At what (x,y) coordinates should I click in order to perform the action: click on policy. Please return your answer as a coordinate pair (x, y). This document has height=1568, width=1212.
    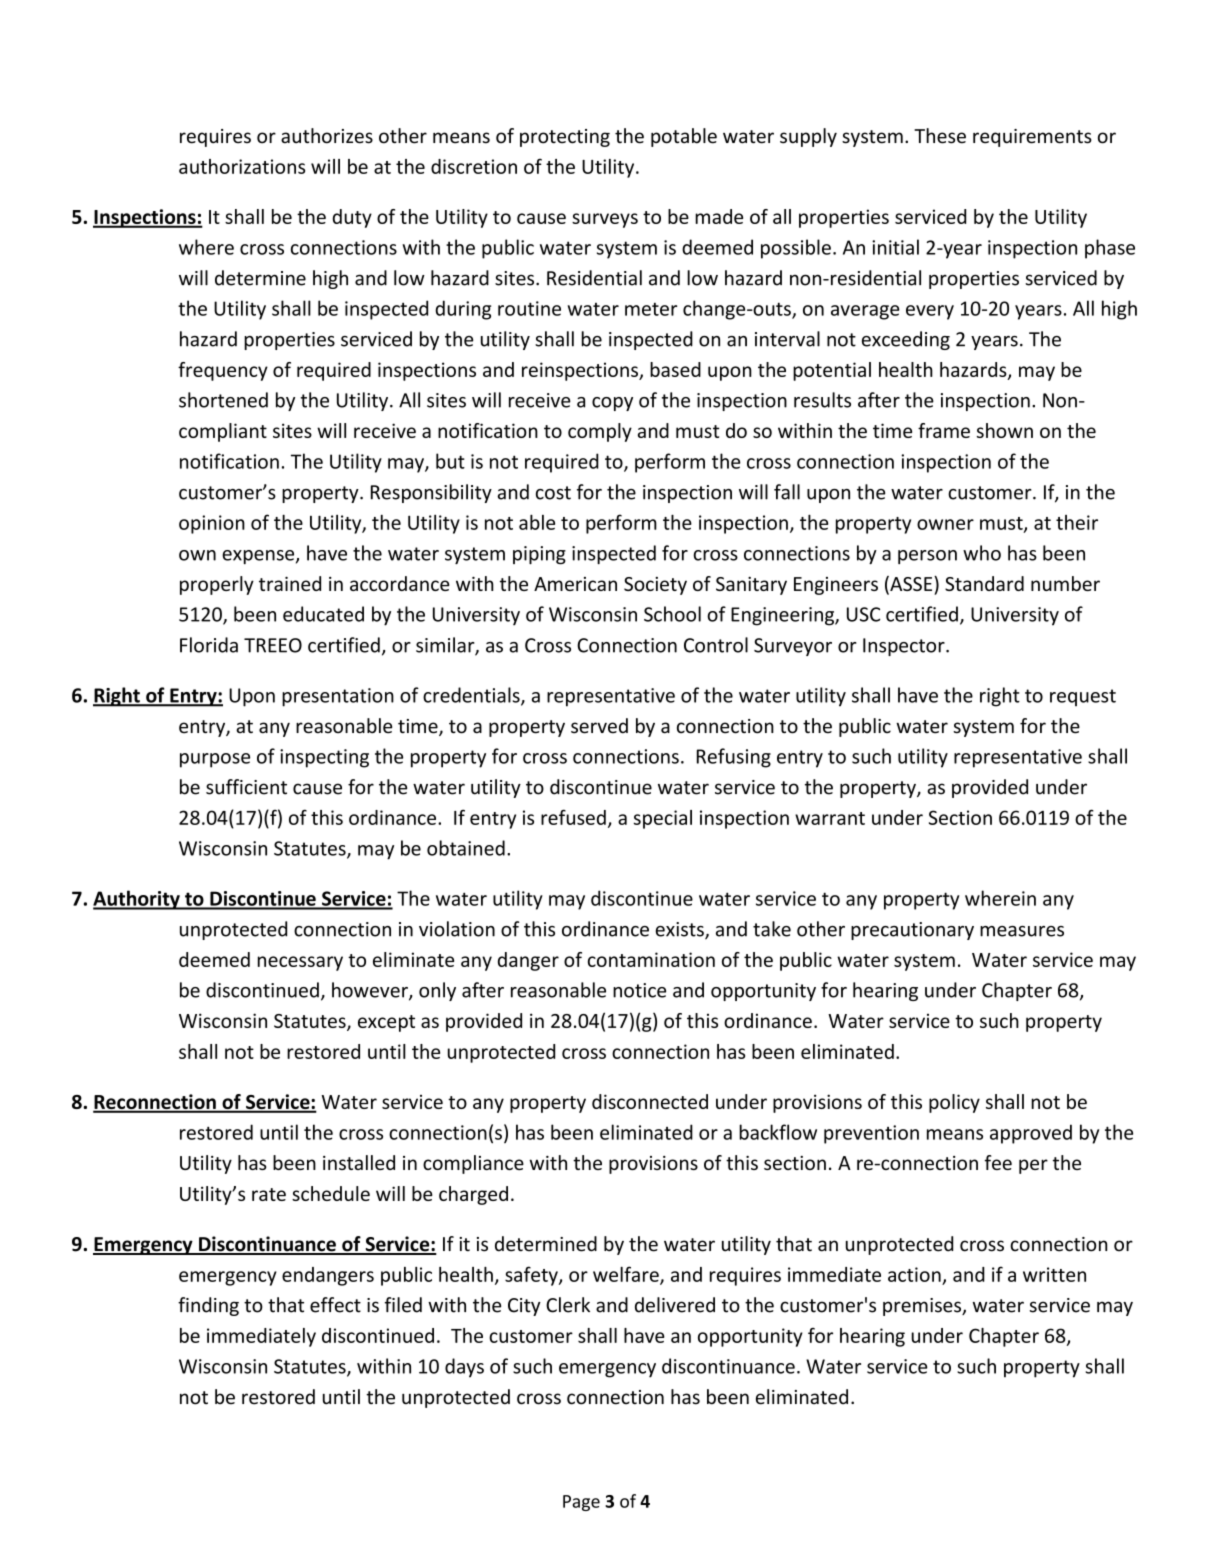
    Looking at the image, I should click on (954, 1103).
